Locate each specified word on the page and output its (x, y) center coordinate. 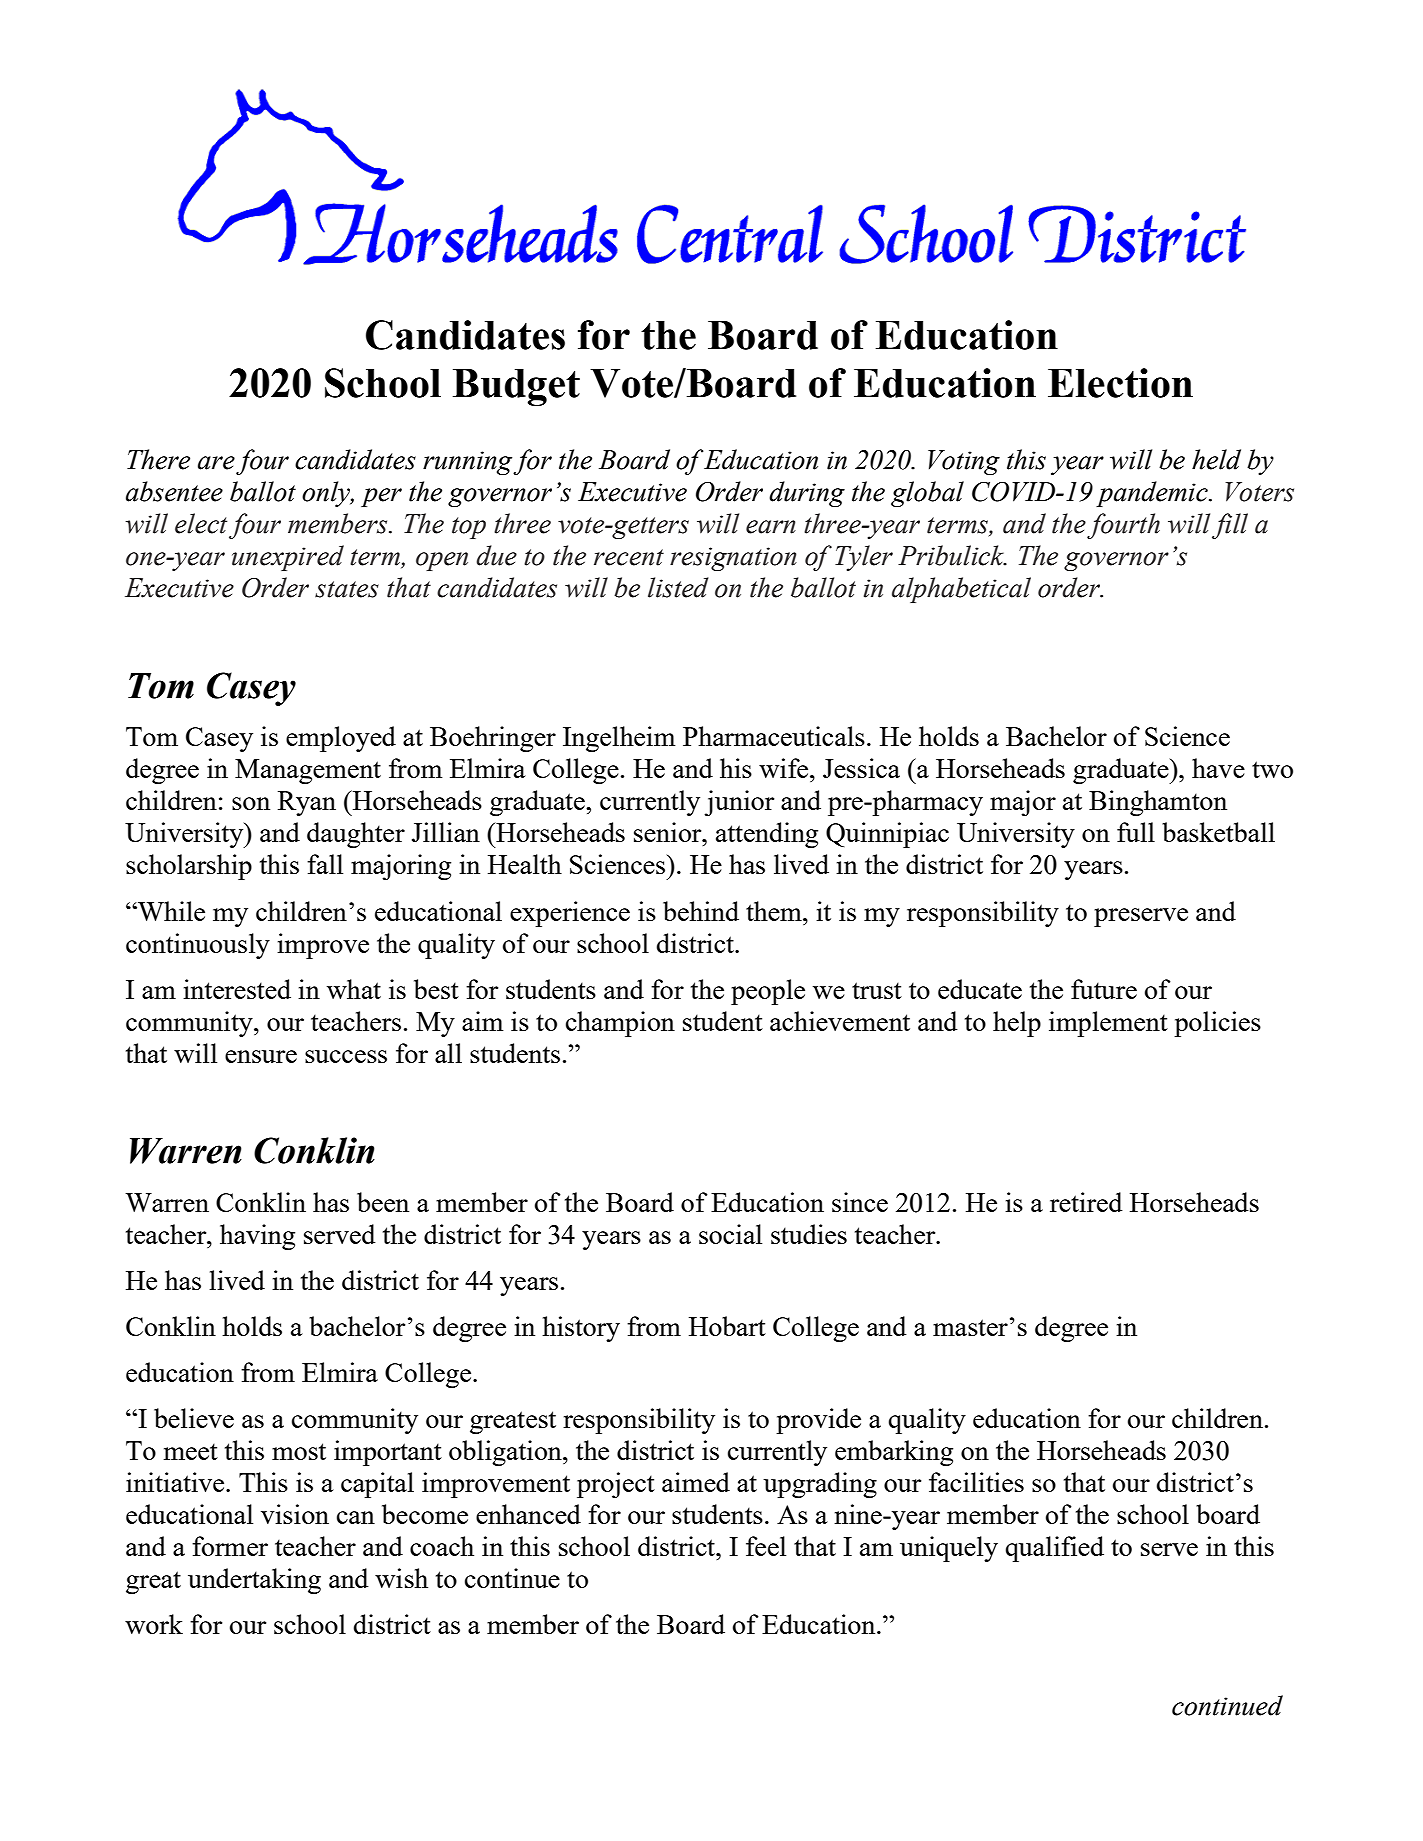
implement (1108, 1024)
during (807, 494)
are (216, 463)
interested (237, 989)
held (1216, 459)
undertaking (254, 1581)
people (768, 992)
